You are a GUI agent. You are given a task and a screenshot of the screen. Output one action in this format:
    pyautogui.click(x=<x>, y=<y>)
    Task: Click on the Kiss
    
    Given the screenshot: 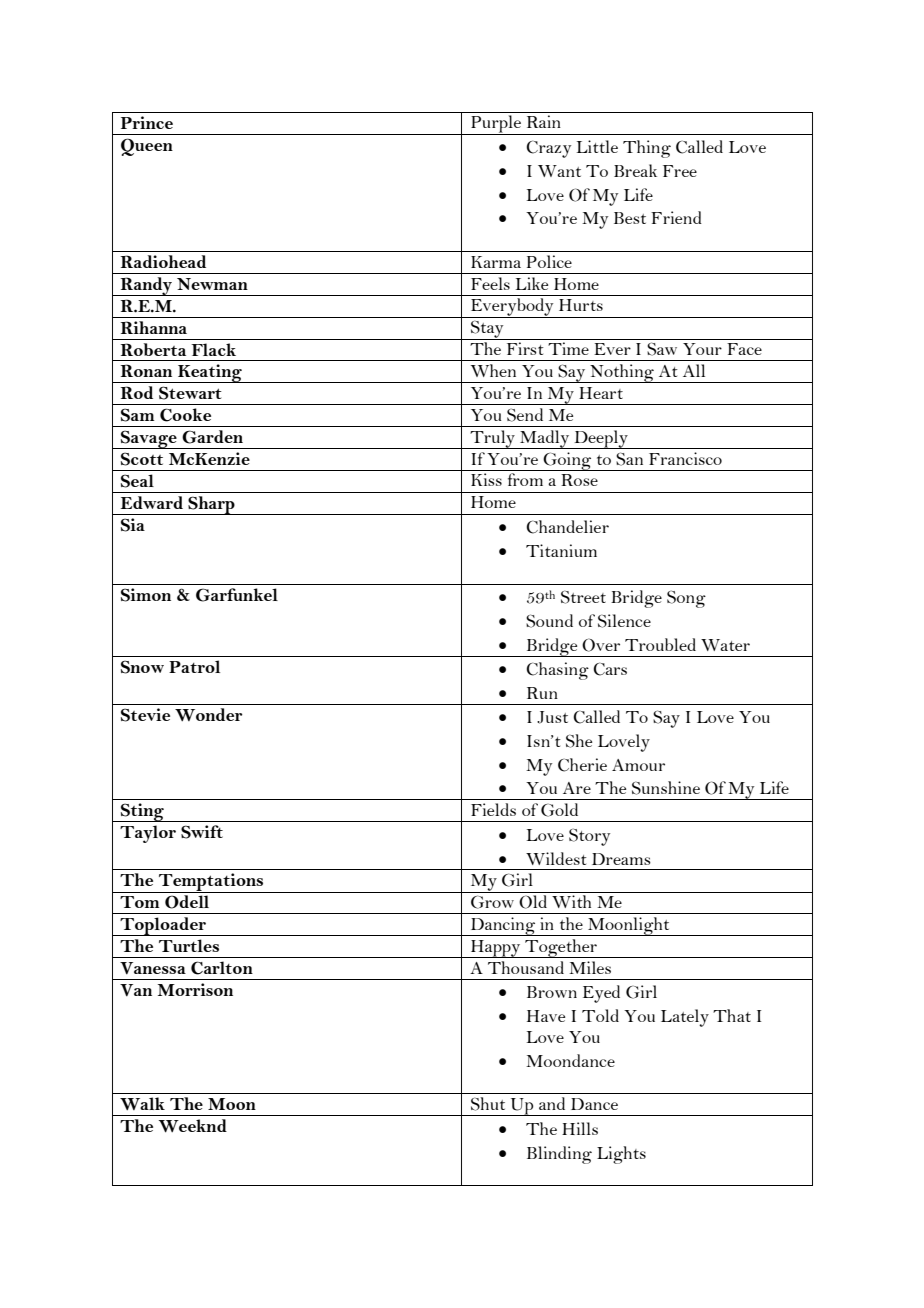 What is the action you would take?
    pyautogui.click(x=486, y=479)
